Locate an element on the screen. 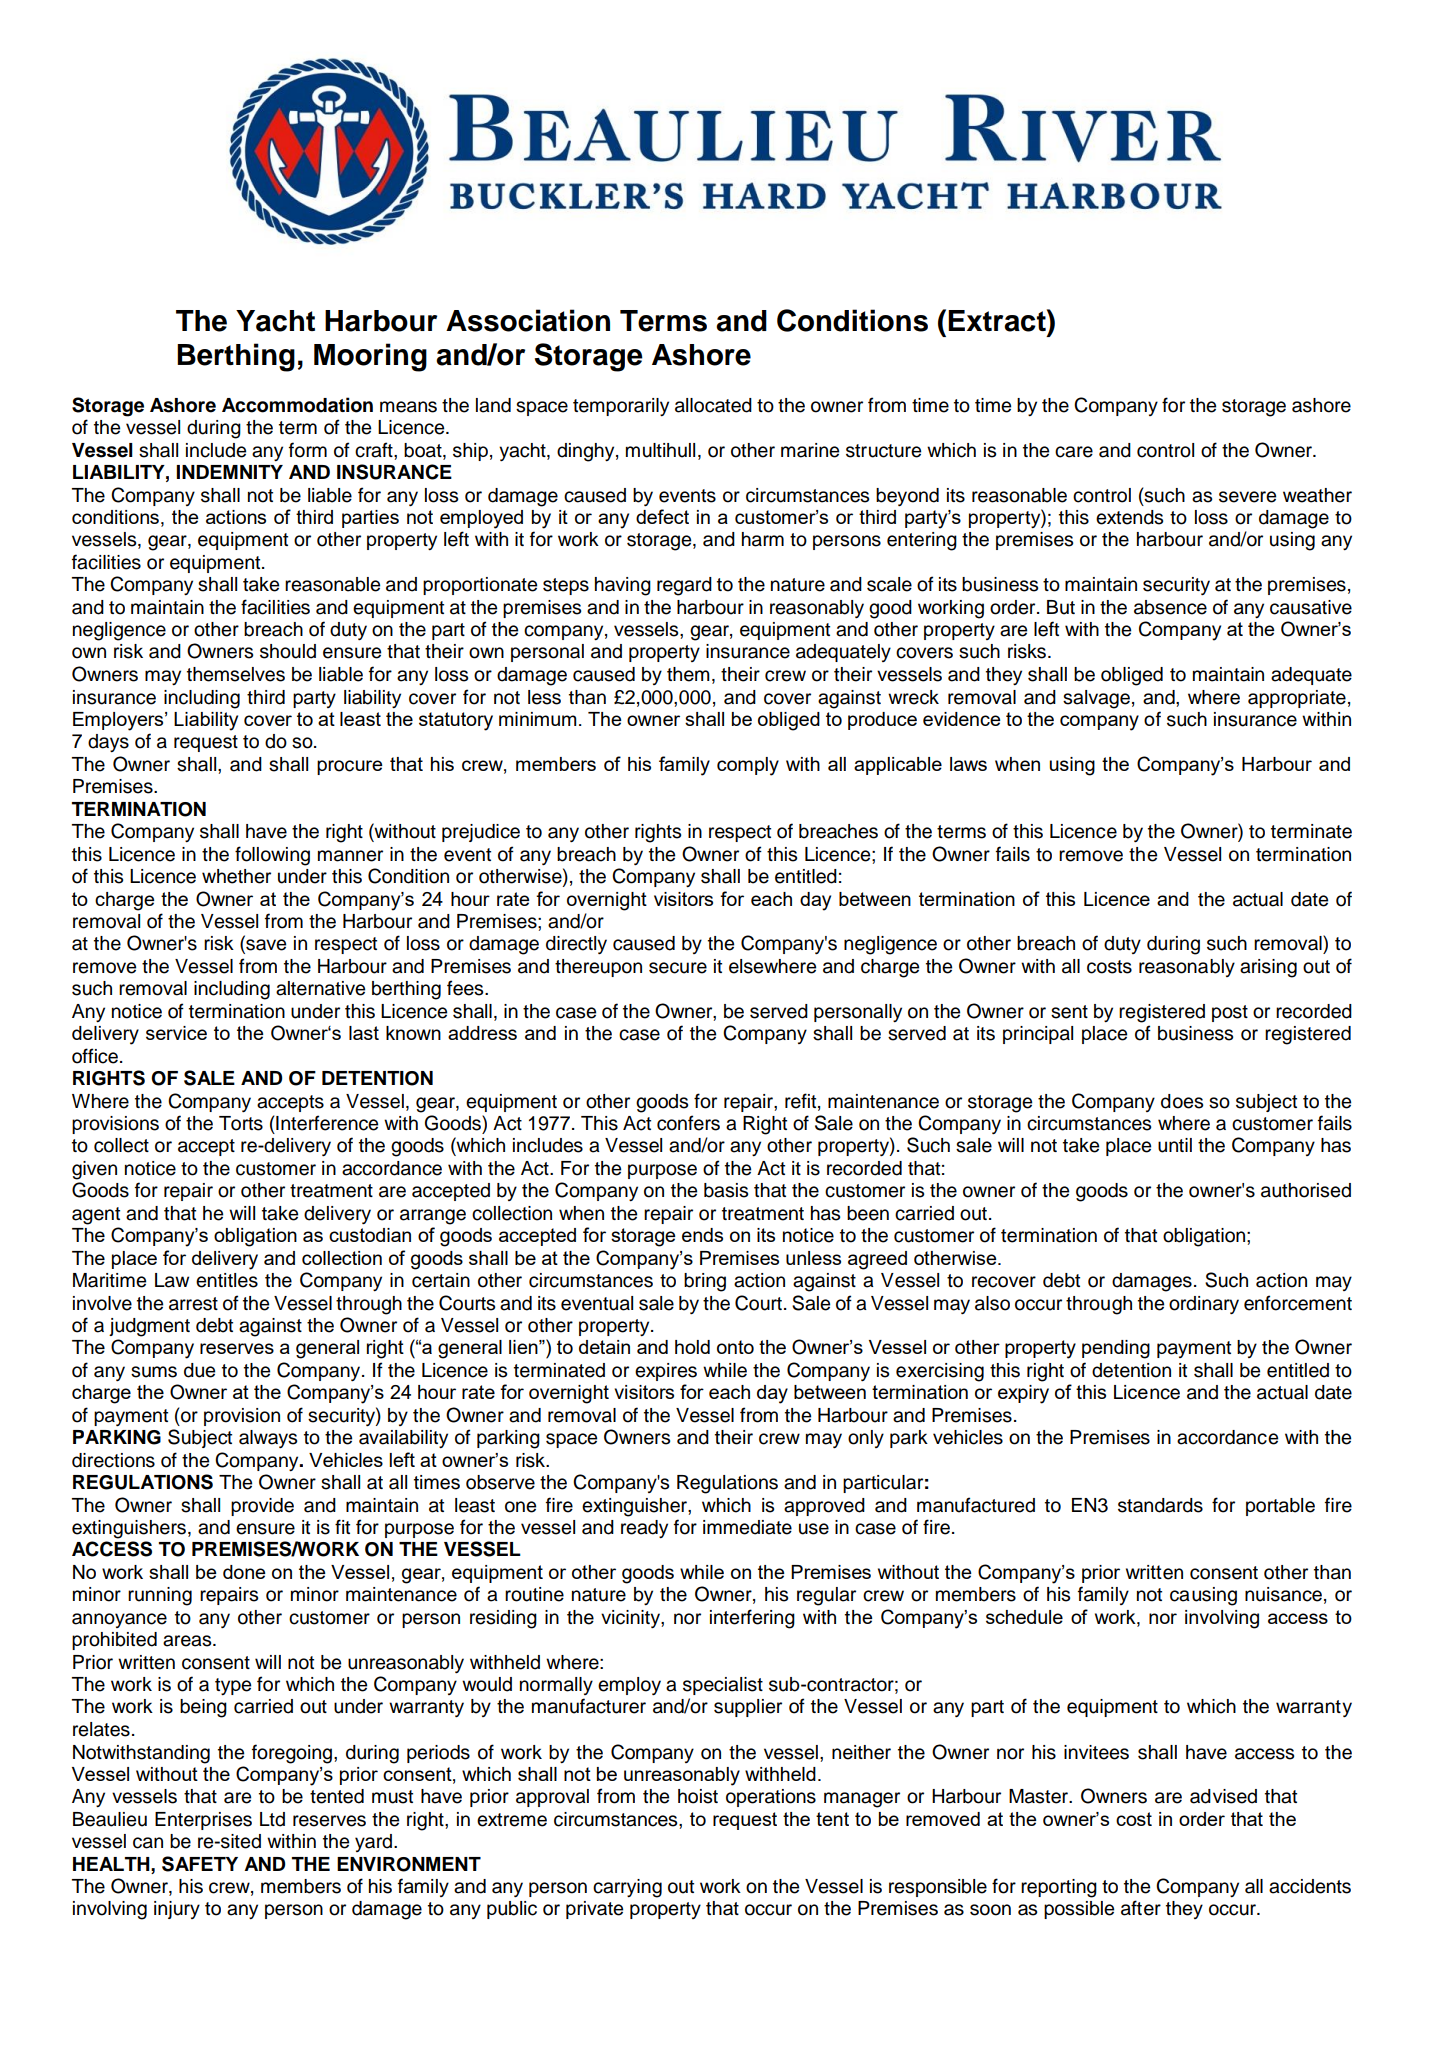  care is located at coordinates (1074, 452).
